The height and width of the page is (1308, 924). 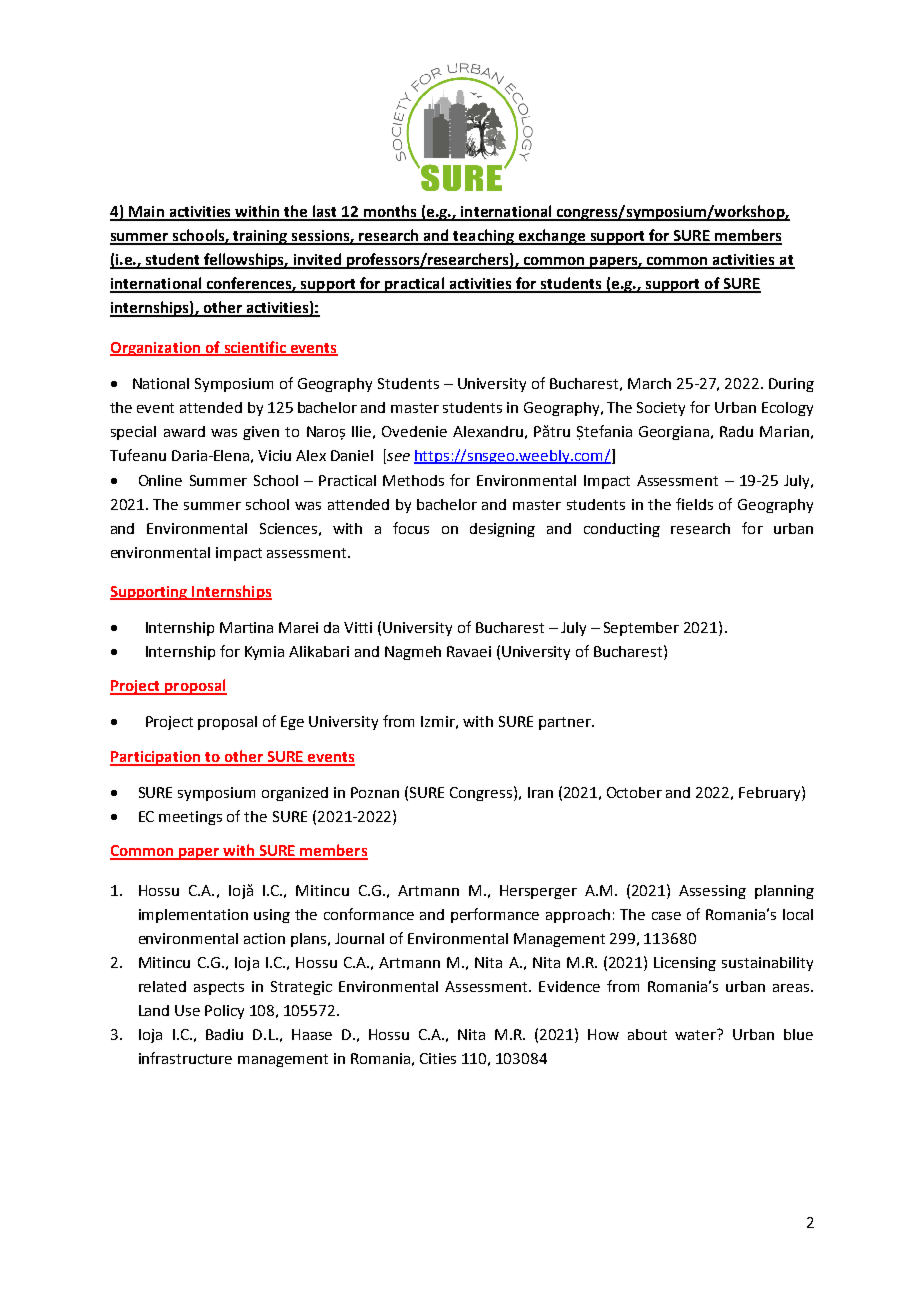 I want to click on exchange, so click(x=552, y=237).
